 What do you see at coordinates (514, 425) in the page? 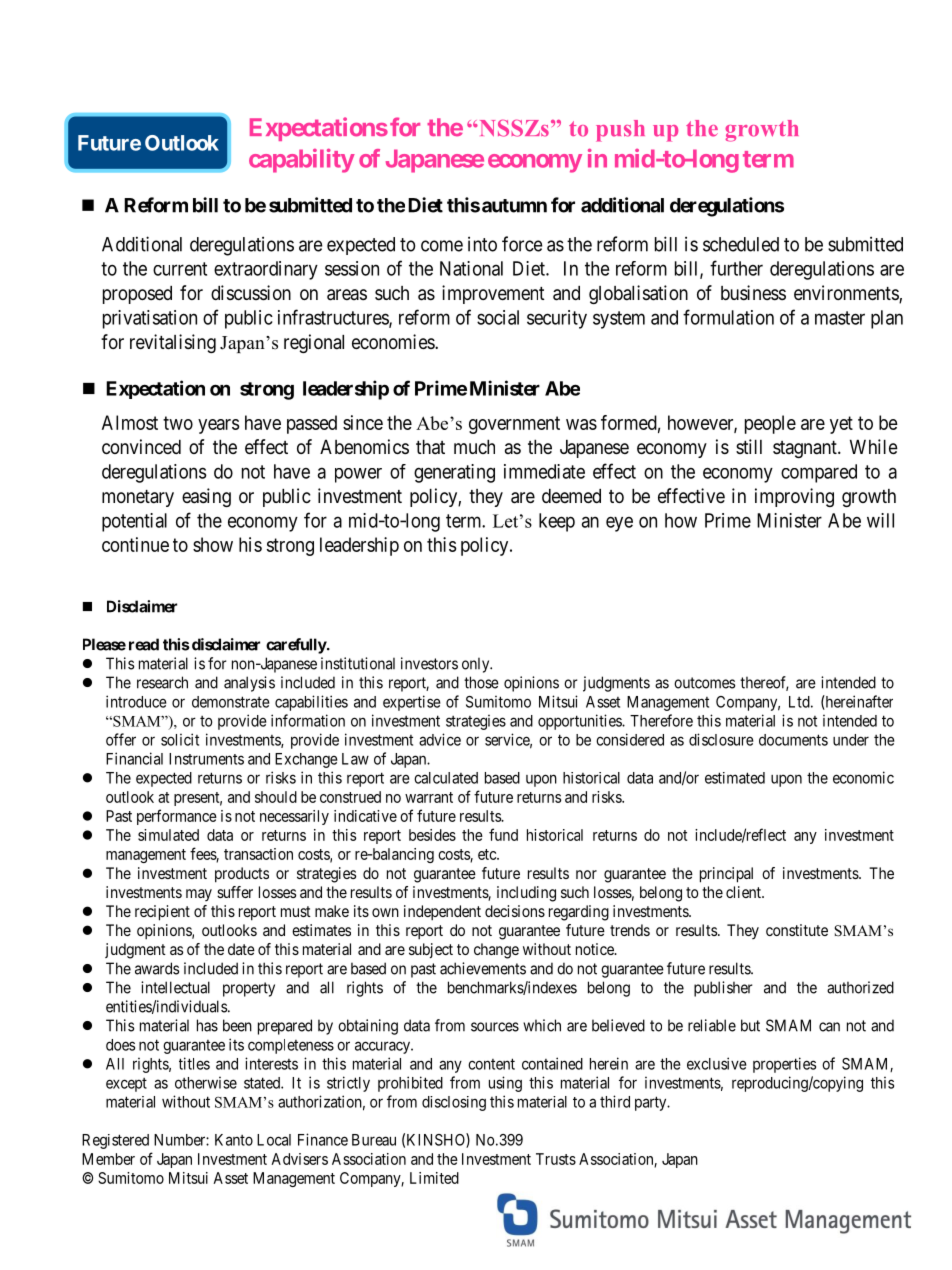
I see `government` at bounding box center [514, 425].
